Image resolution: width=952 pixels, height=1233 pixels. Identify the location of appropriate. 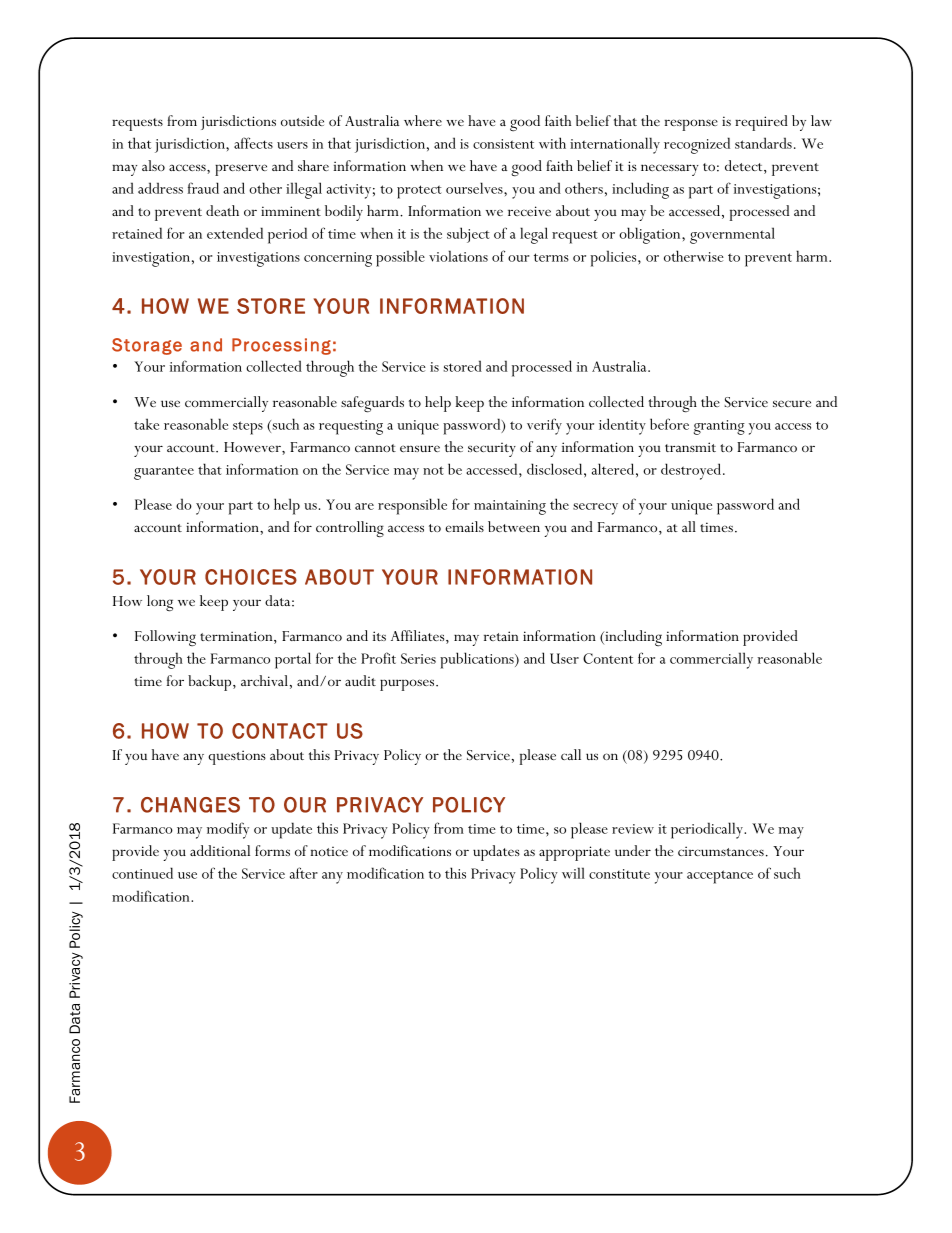
(574, 853).
